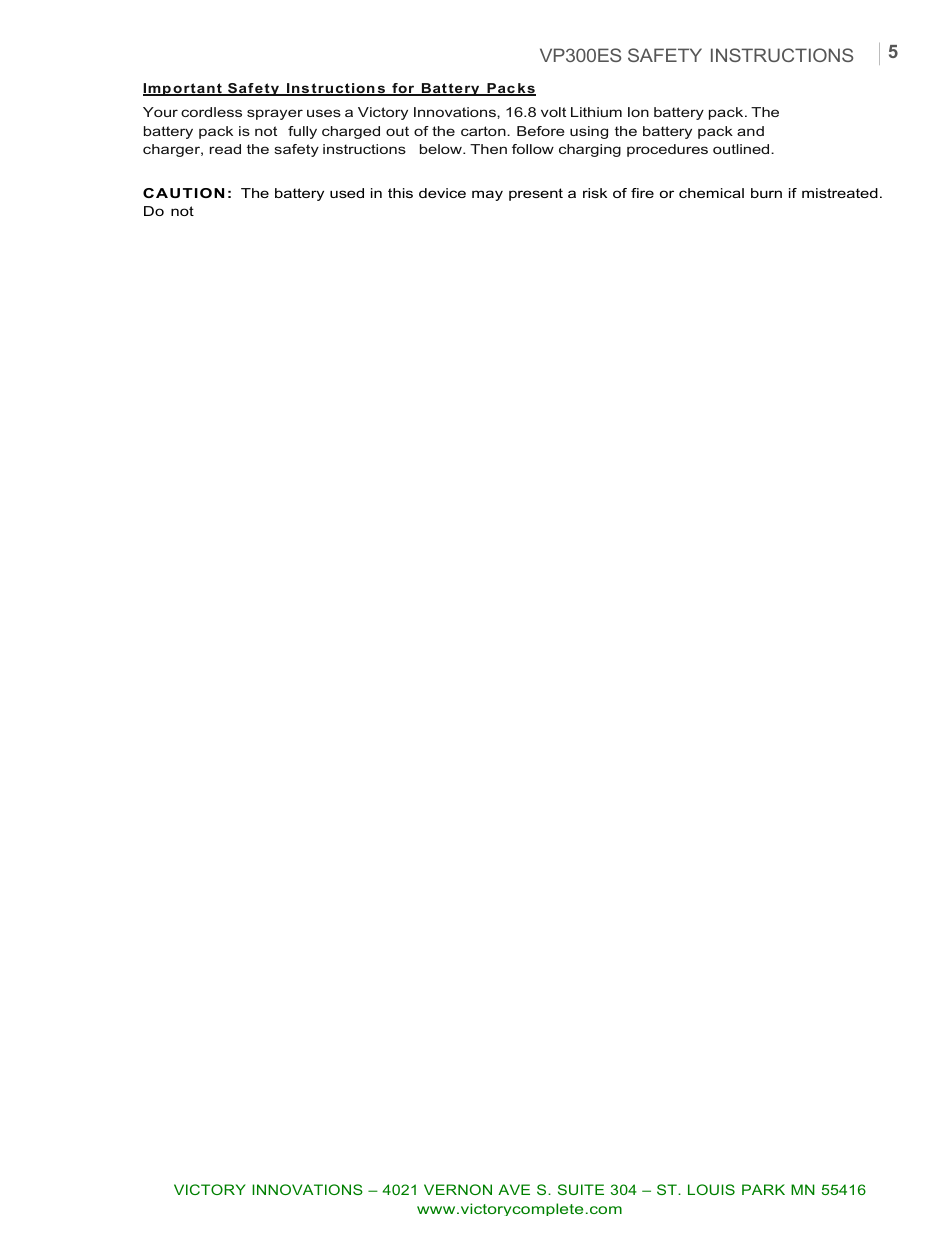 This screenshot has height=1233, width=952. I want to click on PARK, so click(763, 1189).
